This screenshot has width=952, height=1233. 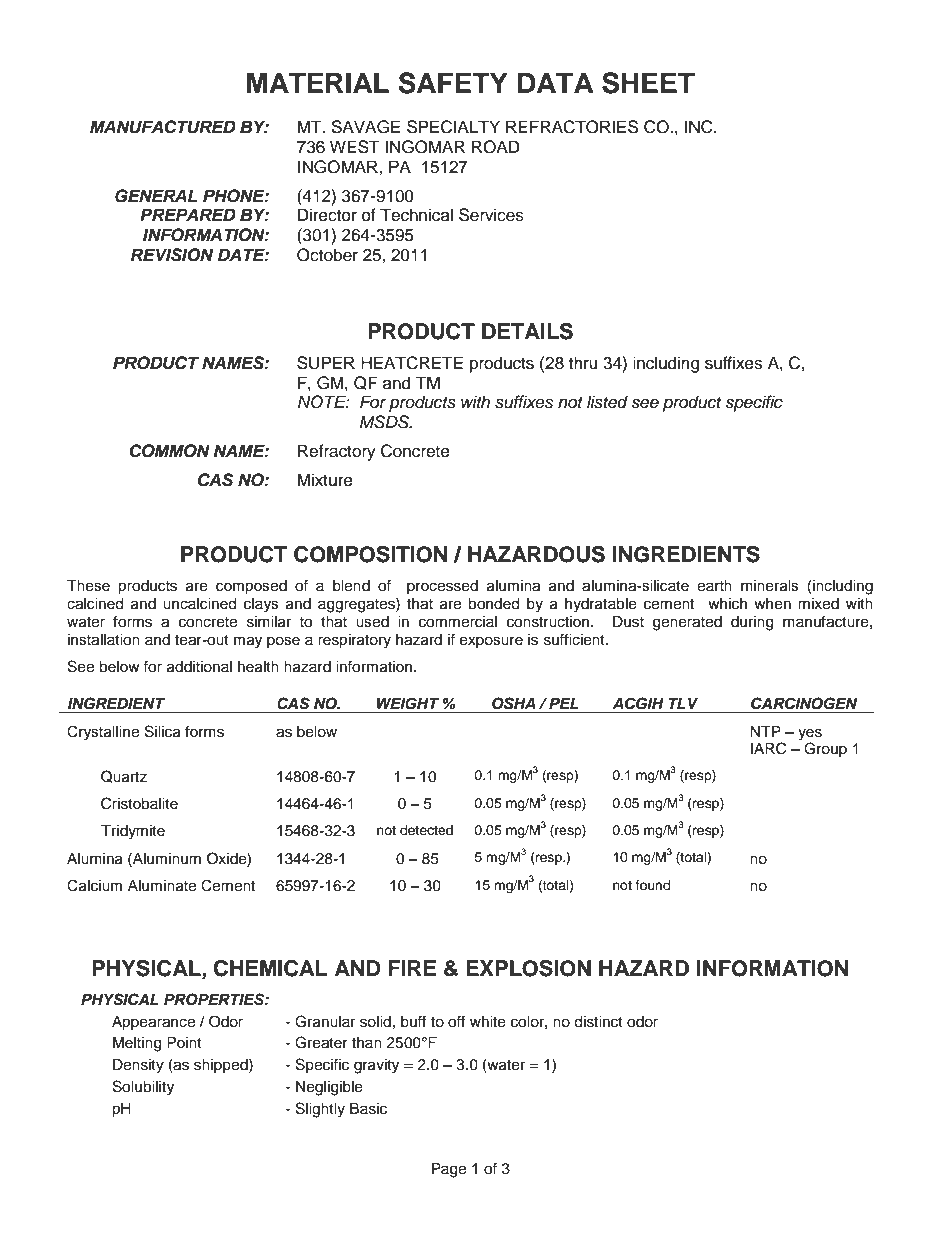 What do you see at coordinates (653, 885) in the screenshot?
I see `found` at bounding box center [653, 885].
